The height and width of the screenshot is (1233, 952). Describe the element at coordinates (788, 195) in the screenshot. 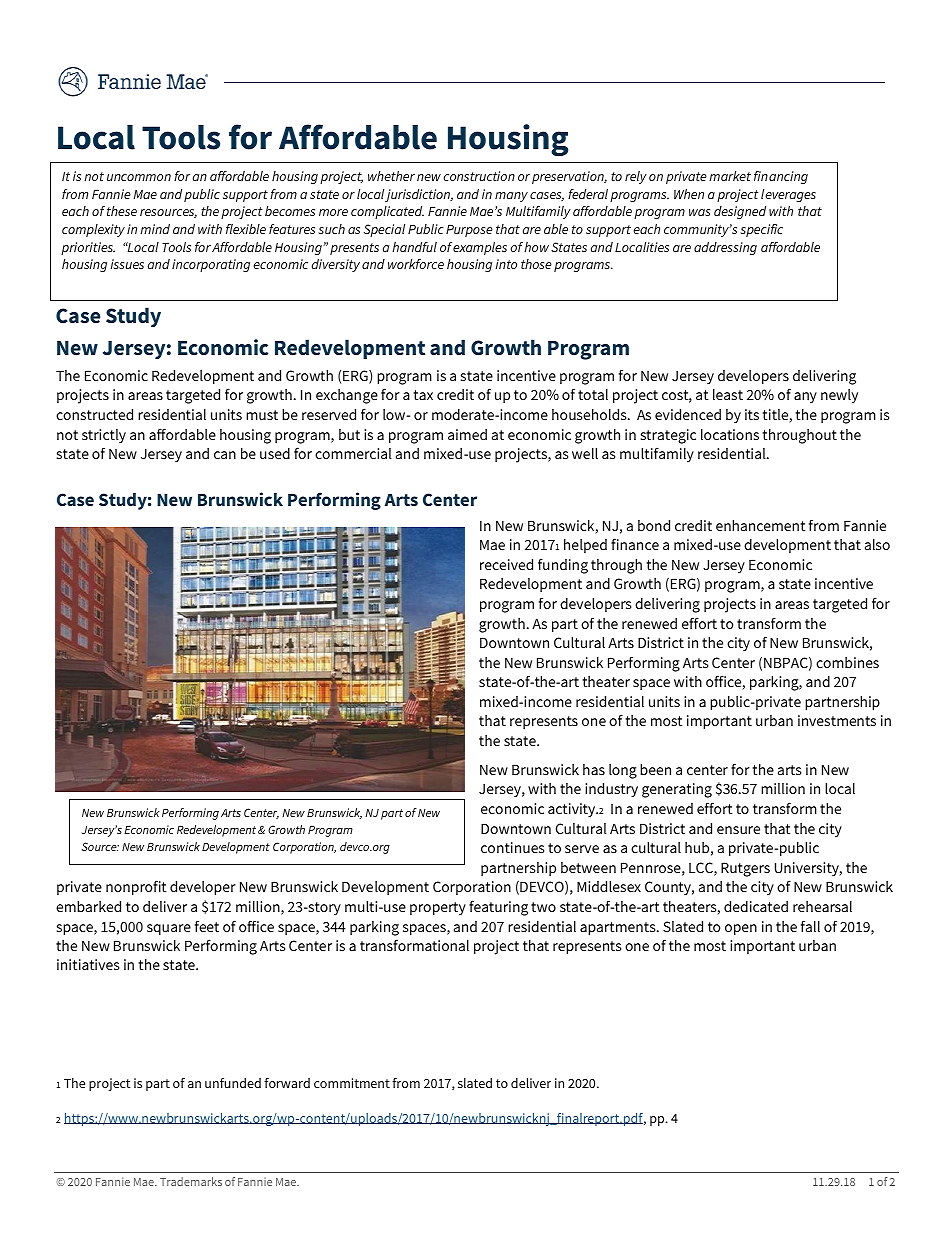

I see `leverages` at that location.
